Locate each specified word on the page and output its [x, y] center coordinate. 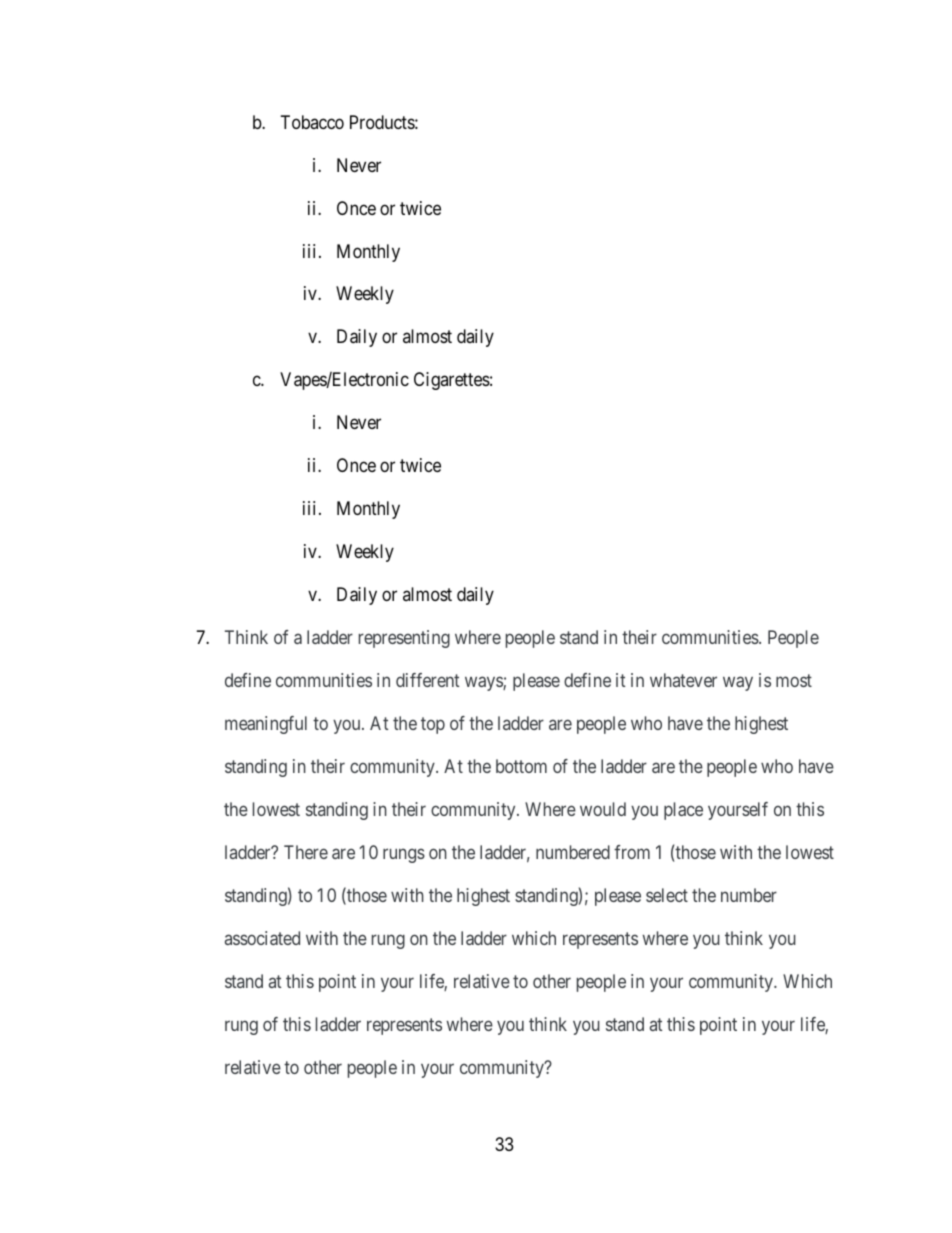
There [306, 852]
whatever [683, 680]
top [433, 725]
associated [262, 938]
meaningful [266, 725]
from [632, 852]
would [603, 809]
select [667, 895]
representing [404, 639]
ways [484, 684]
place [683, 811]
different [427, 680]
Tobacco [312, 122]
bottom [521, 766]
